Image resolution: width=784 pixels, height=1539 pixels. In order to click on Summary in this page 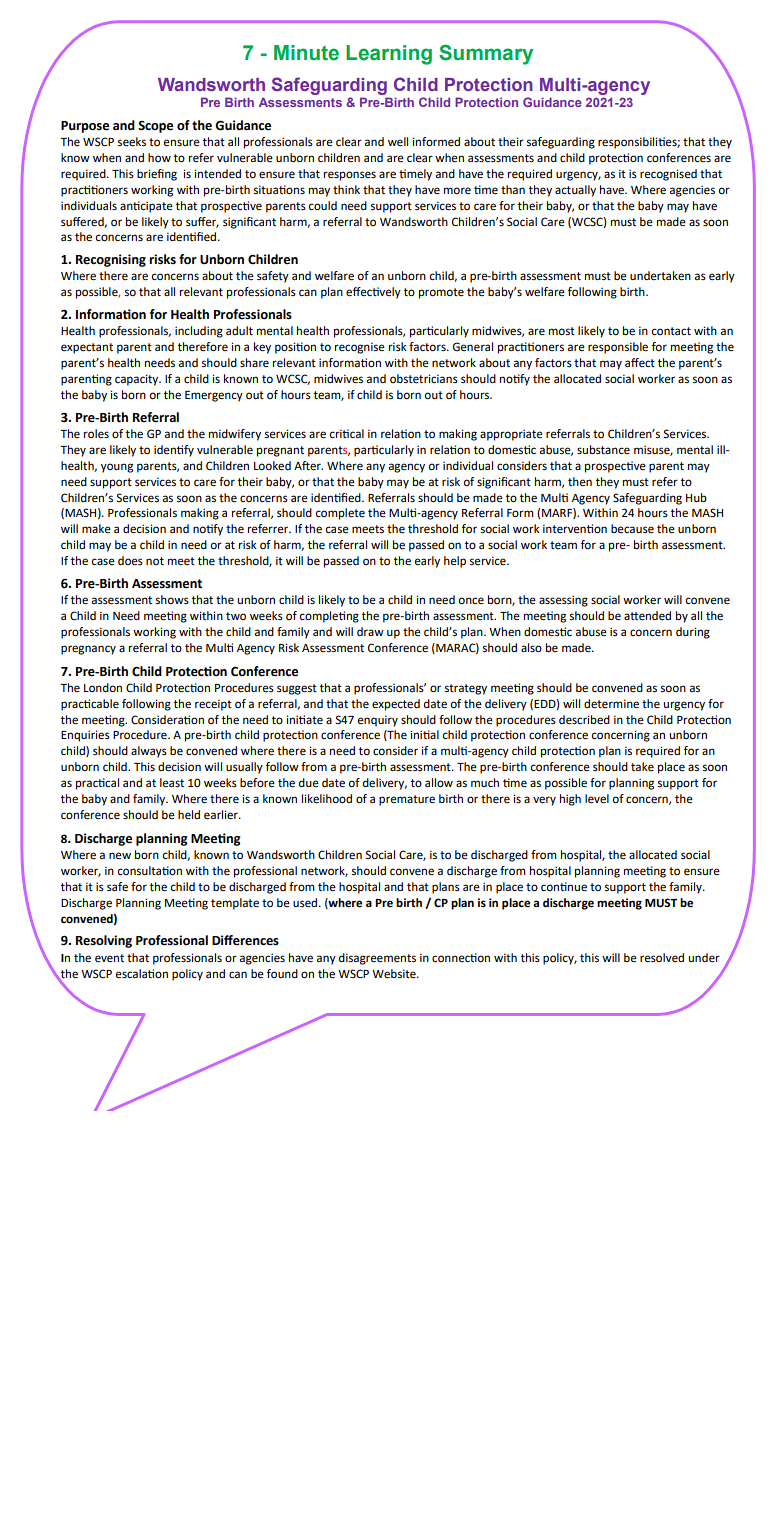, I will do `click(486, 54)`.
